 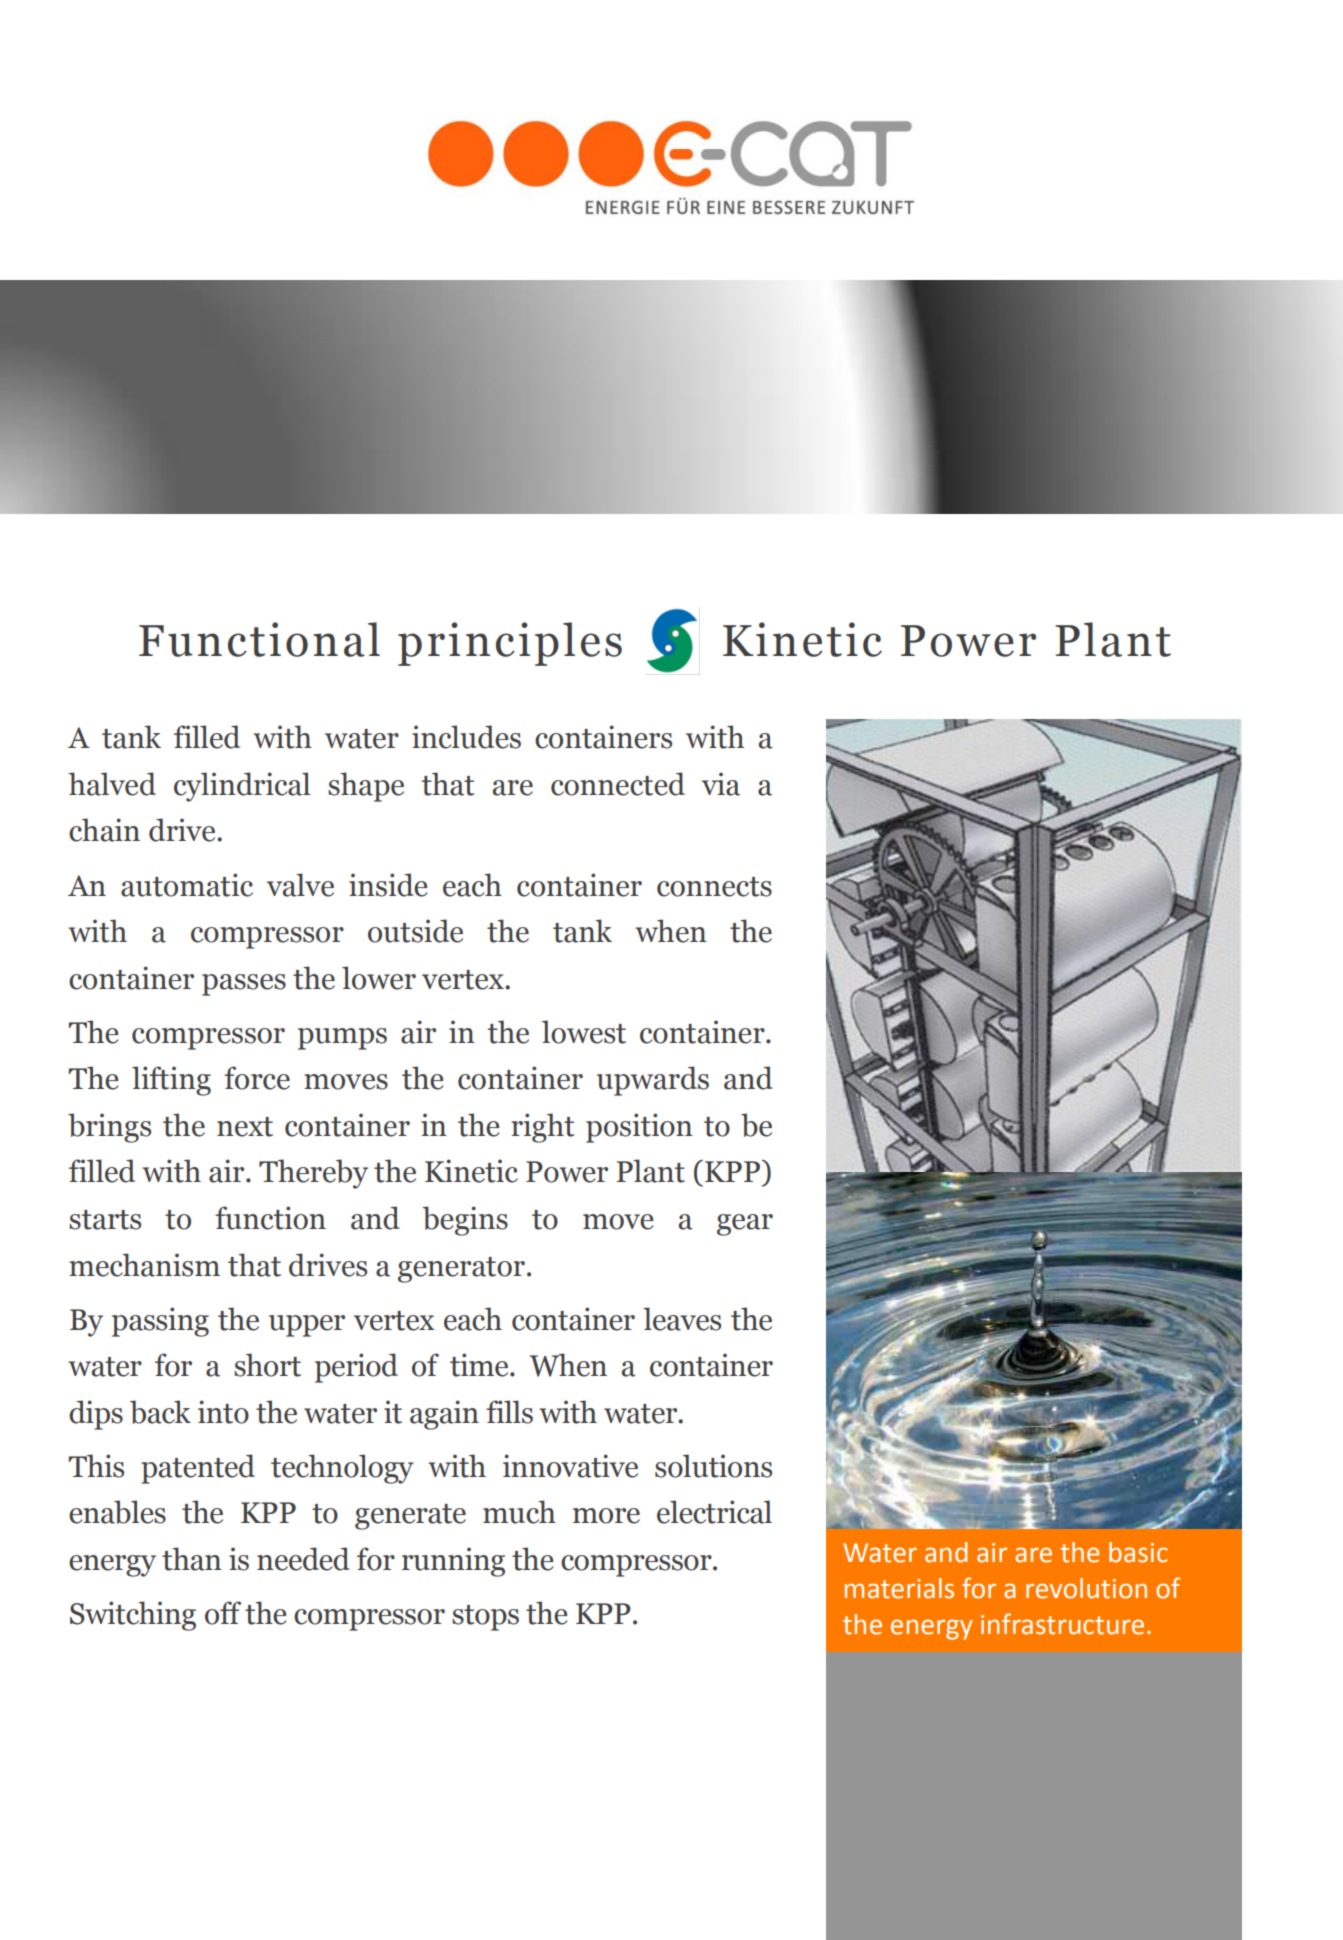 What do you see at coordinates (682, 1319) in the screenshot?
I see `leaves` at bounding box center [682, 1319].
